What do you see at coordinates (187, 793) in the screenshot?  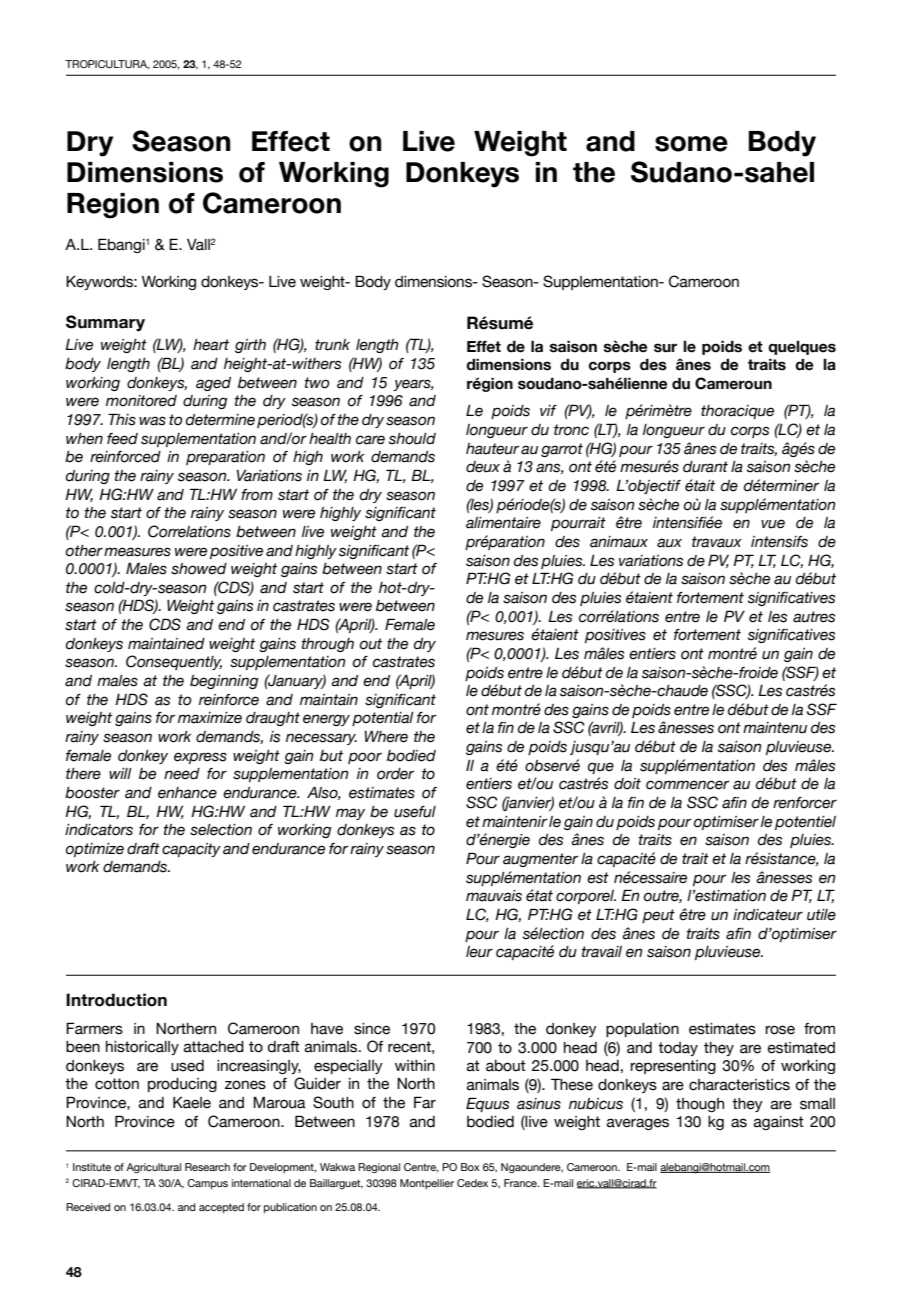 I see `enhance` at bounding box center [187, 793].
